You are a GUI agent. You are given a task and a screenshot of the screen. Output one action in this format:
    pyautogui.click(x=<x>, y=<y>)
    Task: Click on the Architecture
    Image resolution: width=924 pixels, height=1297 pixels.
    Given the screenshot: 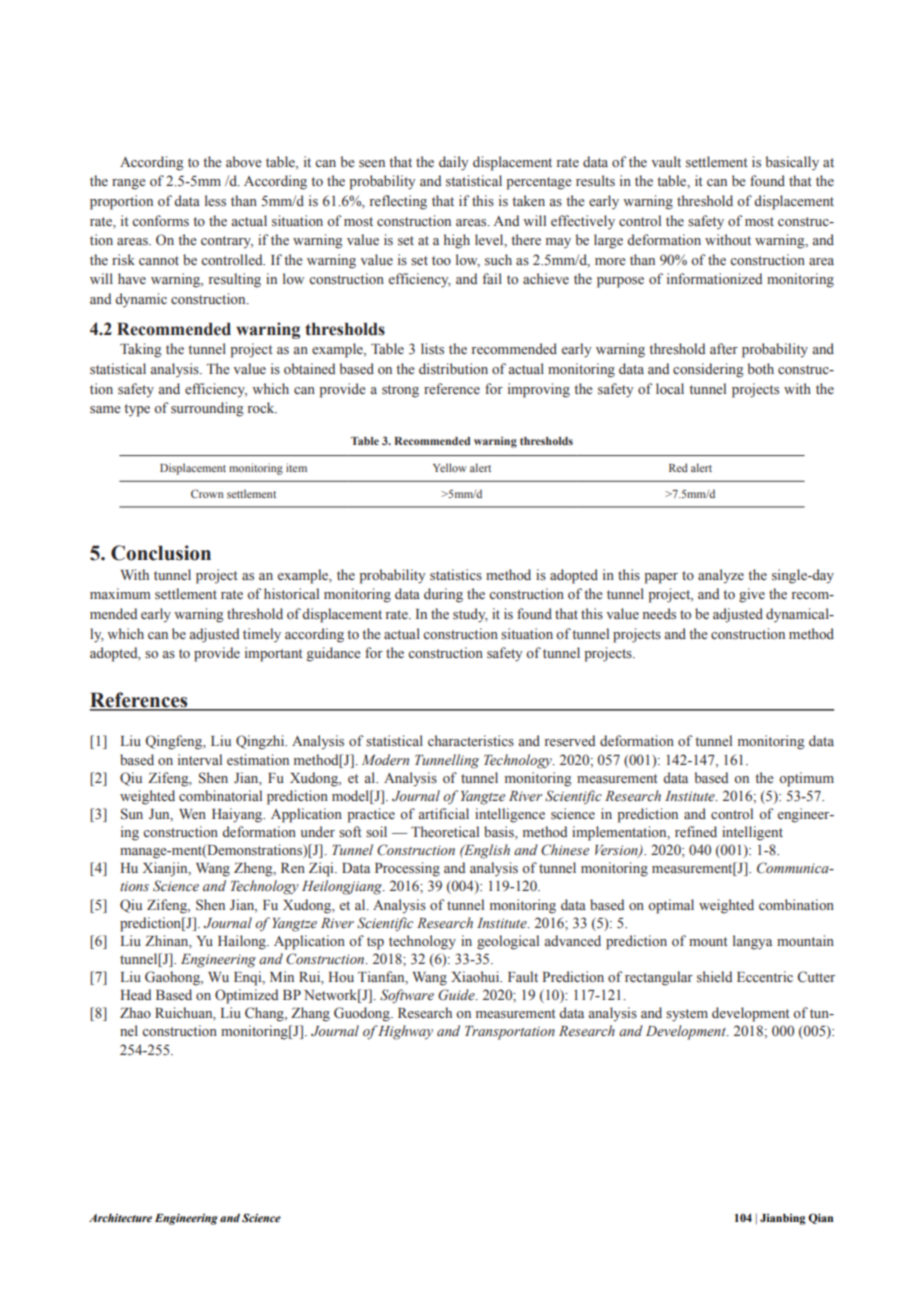 What is the action you would take?
    pyautogui.click(x=120, y=1217)
